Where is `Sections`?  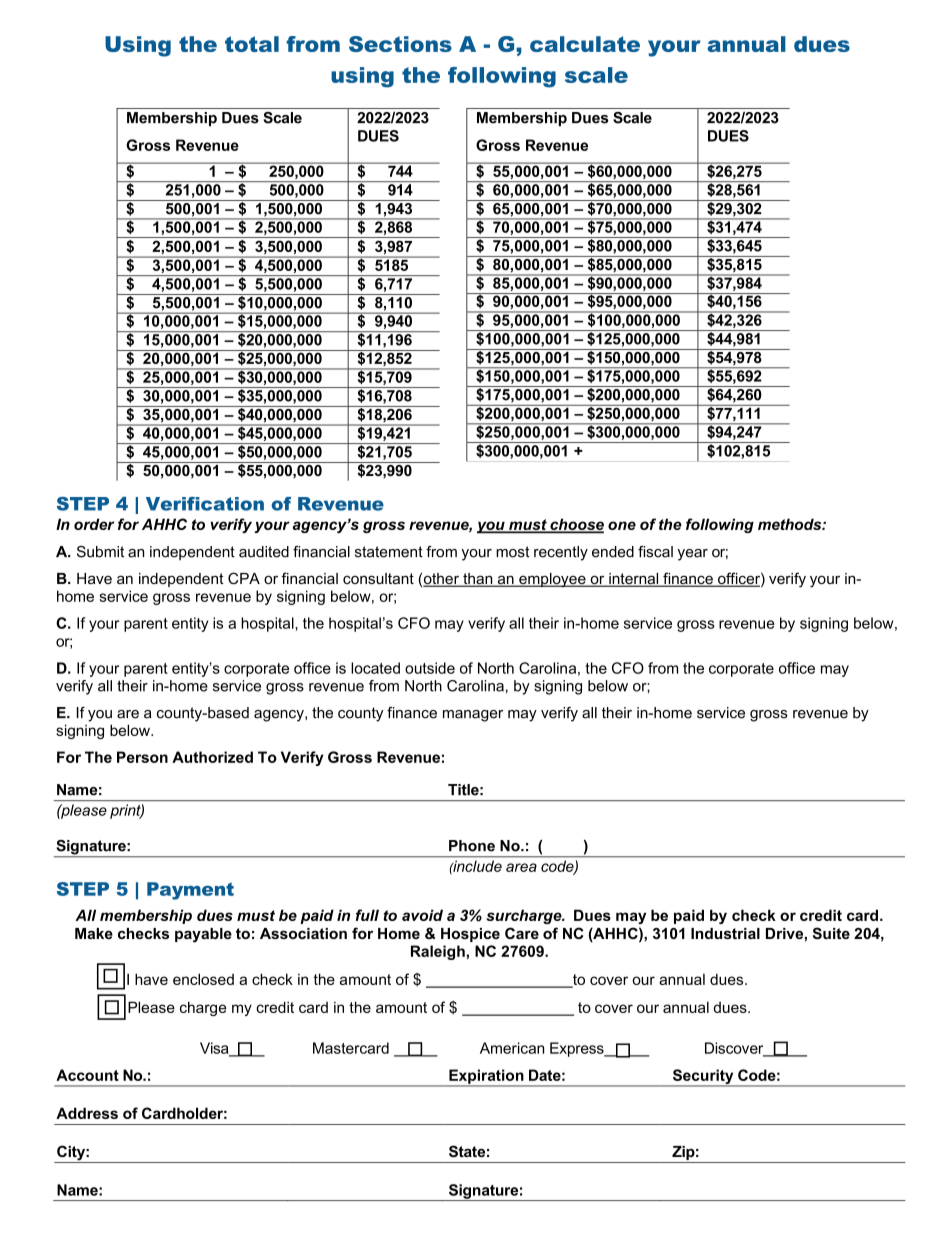 Sections is located at coordinates (400, 44).
